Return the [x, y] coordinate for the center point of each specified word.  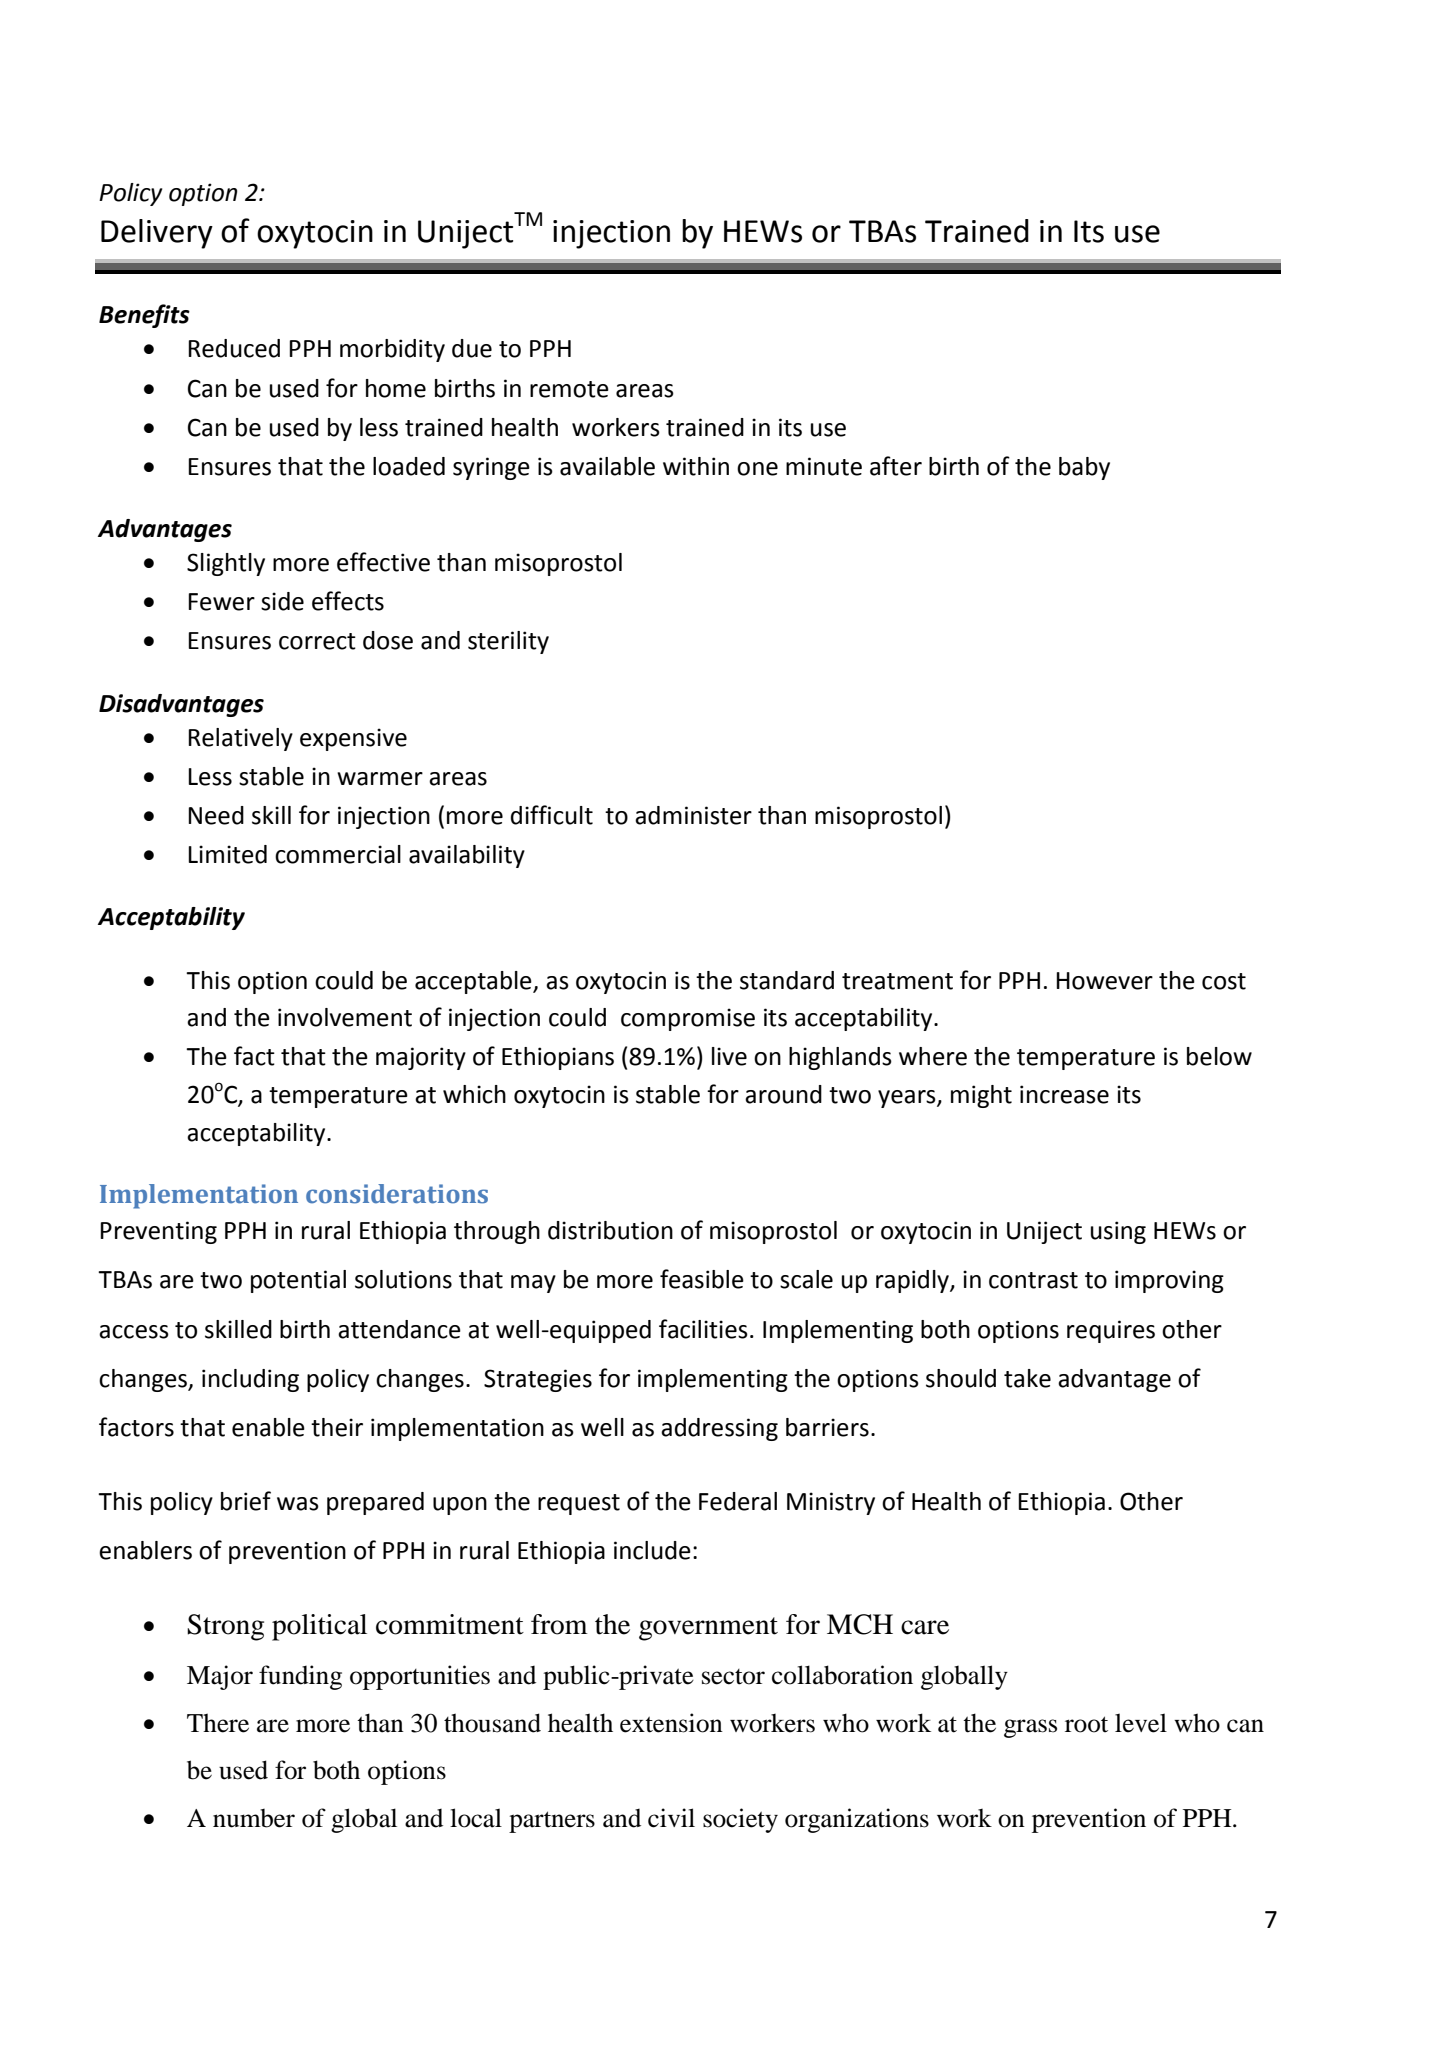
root [1086, 1724]
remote [569, 389]
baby [1084, 468]
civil [671, 1818]
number [254, 1818]
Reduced [234, 348]
